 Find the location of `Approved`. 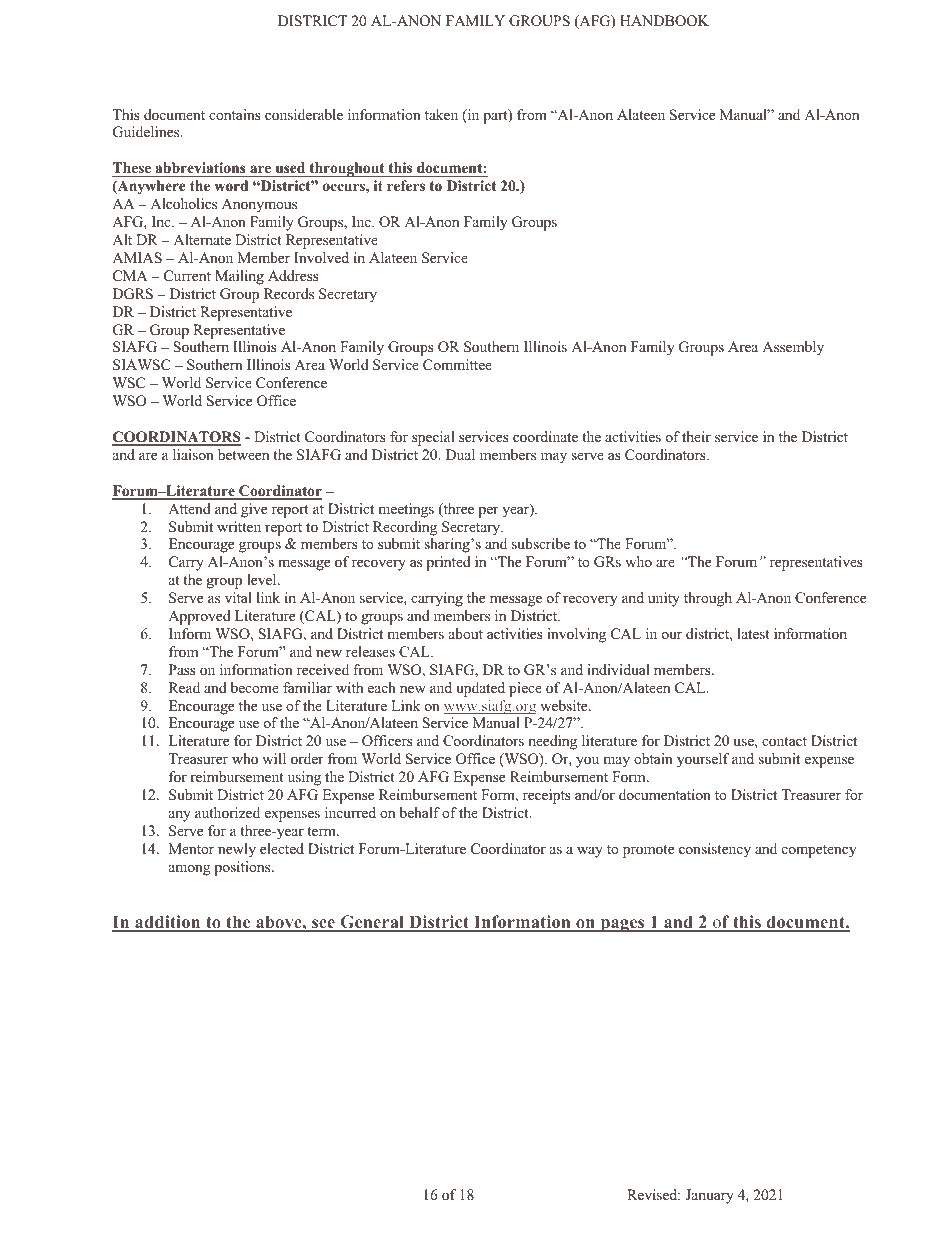

Approved is located at coordinates (199, 617).
